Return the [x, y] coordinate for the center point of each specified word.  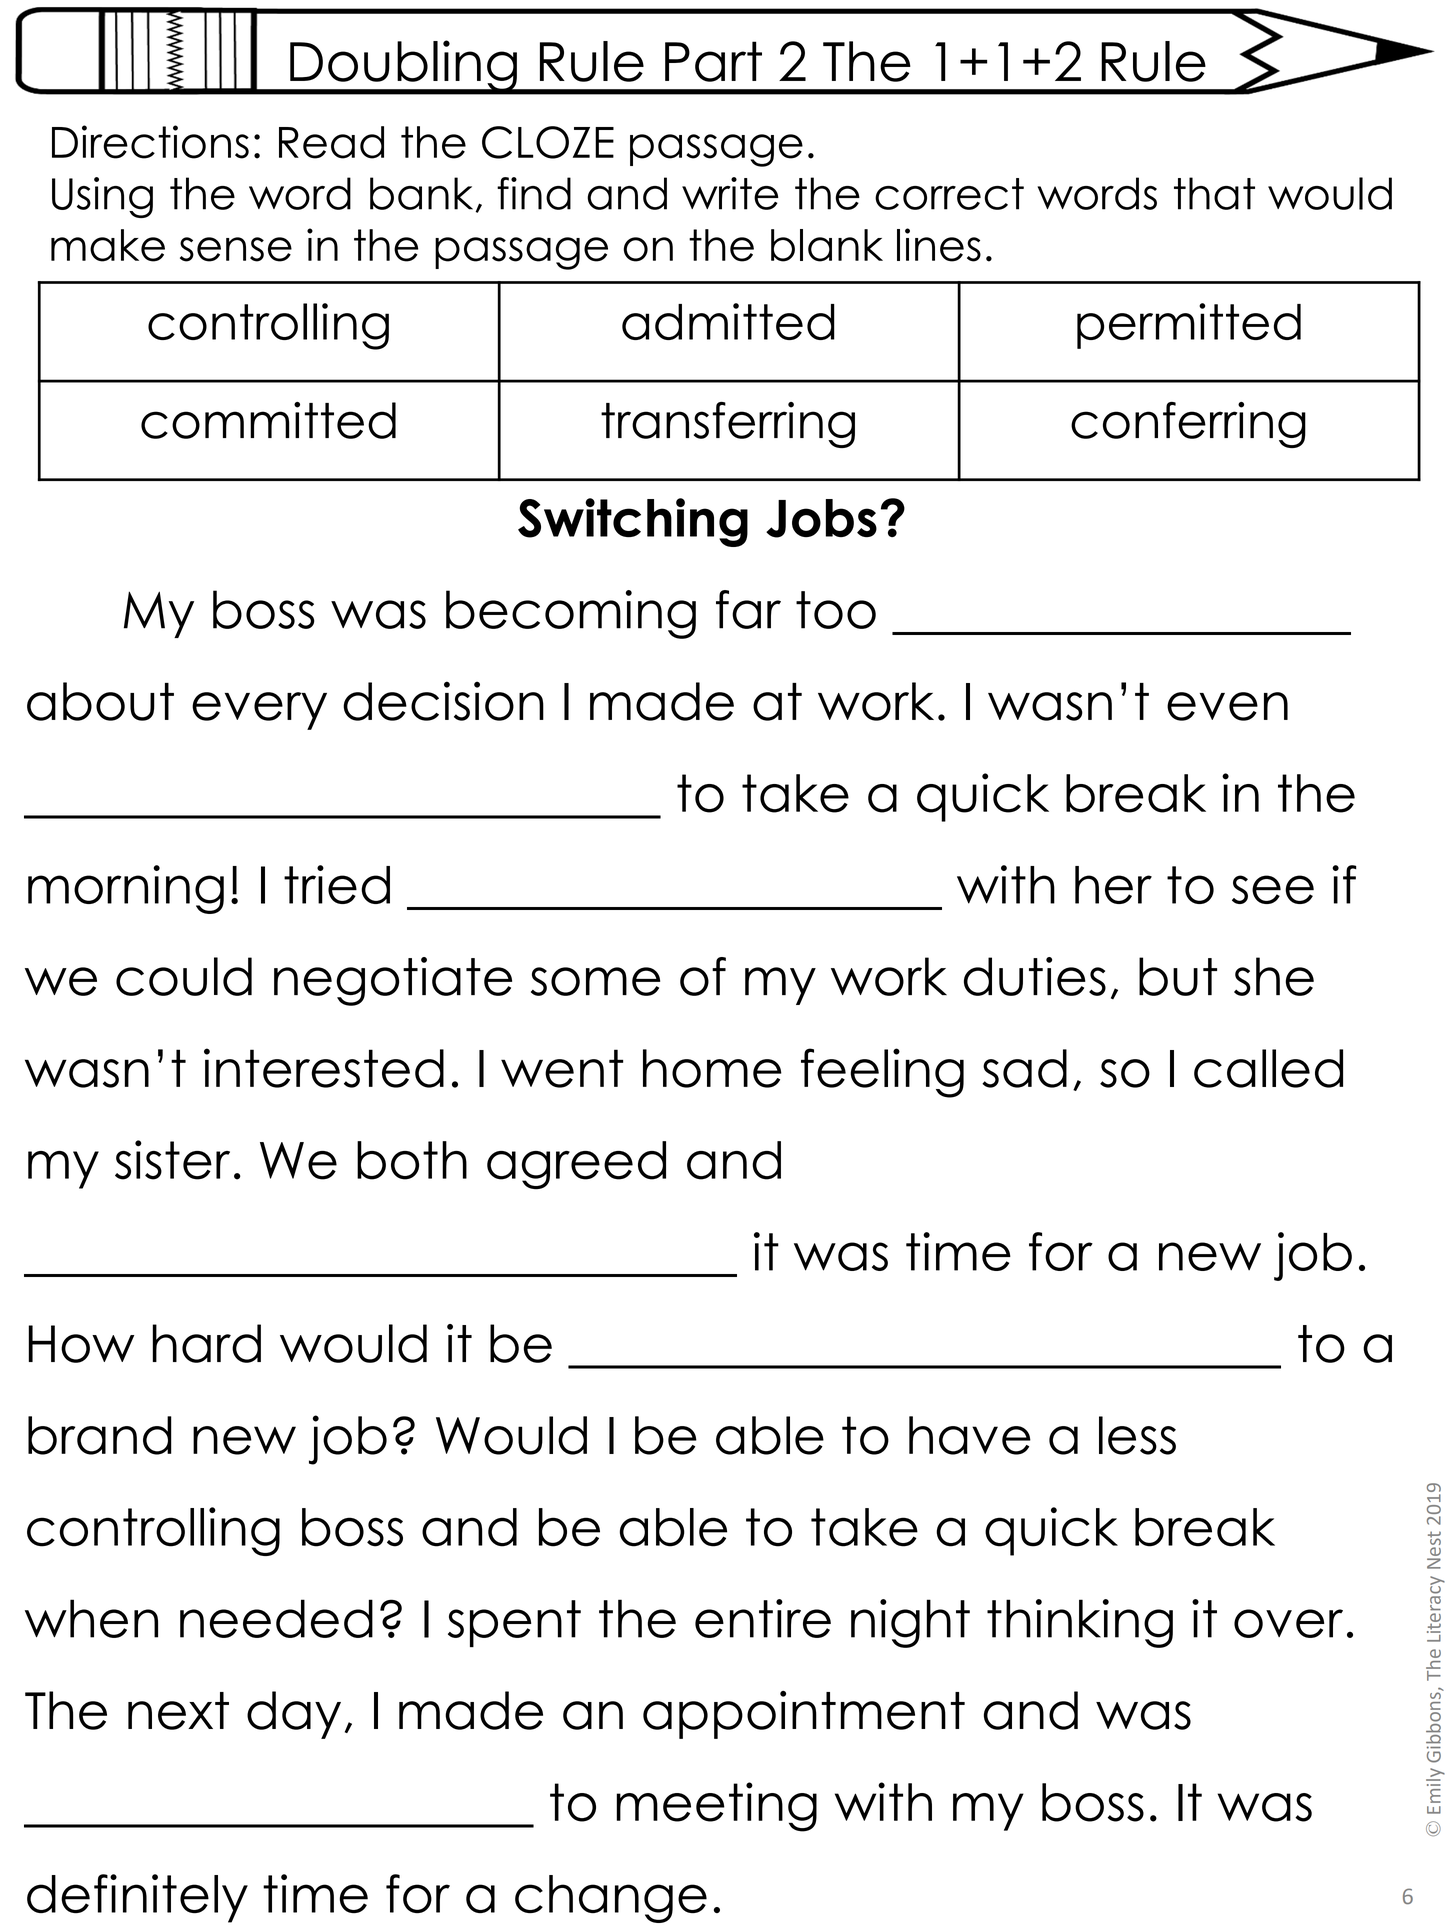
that [1214, 193]
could [184, 976]
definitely [137, 1898]
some [595, 981]
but [1178, 976]
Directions [150, 142]
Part [713, 61]
